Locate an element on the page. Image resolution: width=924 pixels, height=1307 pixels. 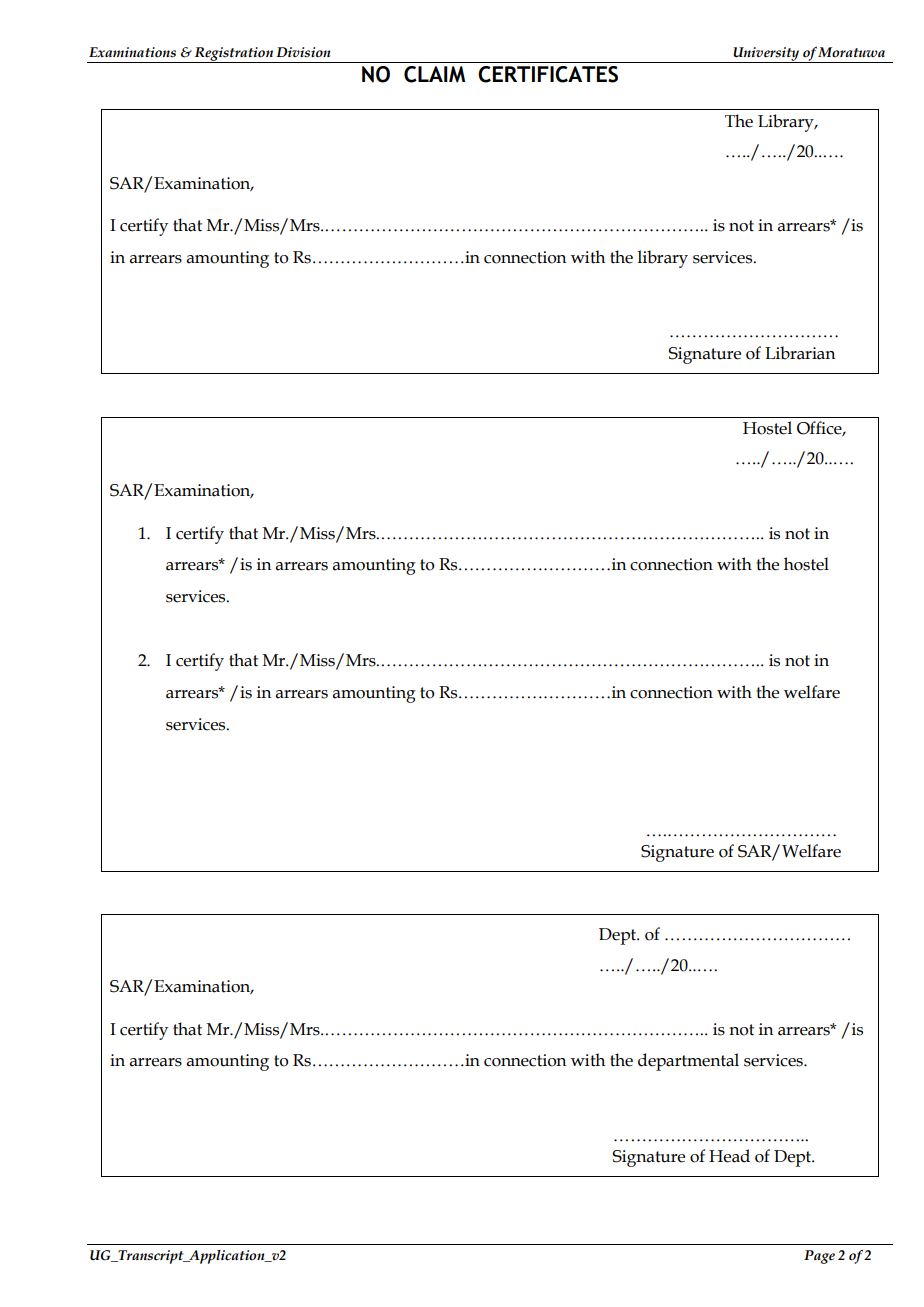
Division is located at coordinates (303, 52).
